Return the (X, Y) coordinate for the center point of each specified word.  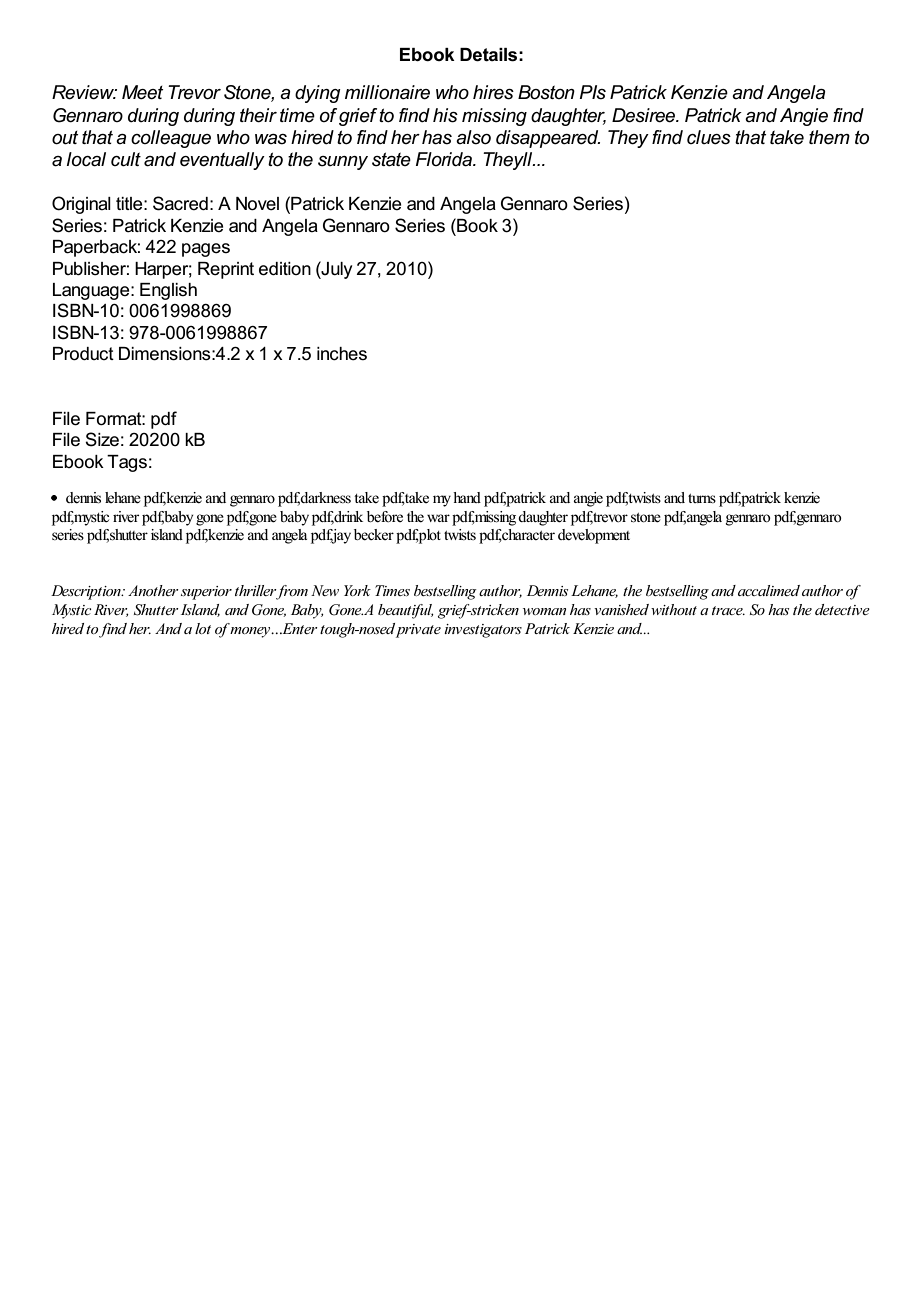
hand (467, 497)
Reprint (226, 270)
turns (702, 498)
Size (102, 439)
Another (153, 590)
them (829, 137)
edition (285, 269)
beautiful (406, 611)
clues (709, 137)
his (445, 115)
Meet (142, 92)
